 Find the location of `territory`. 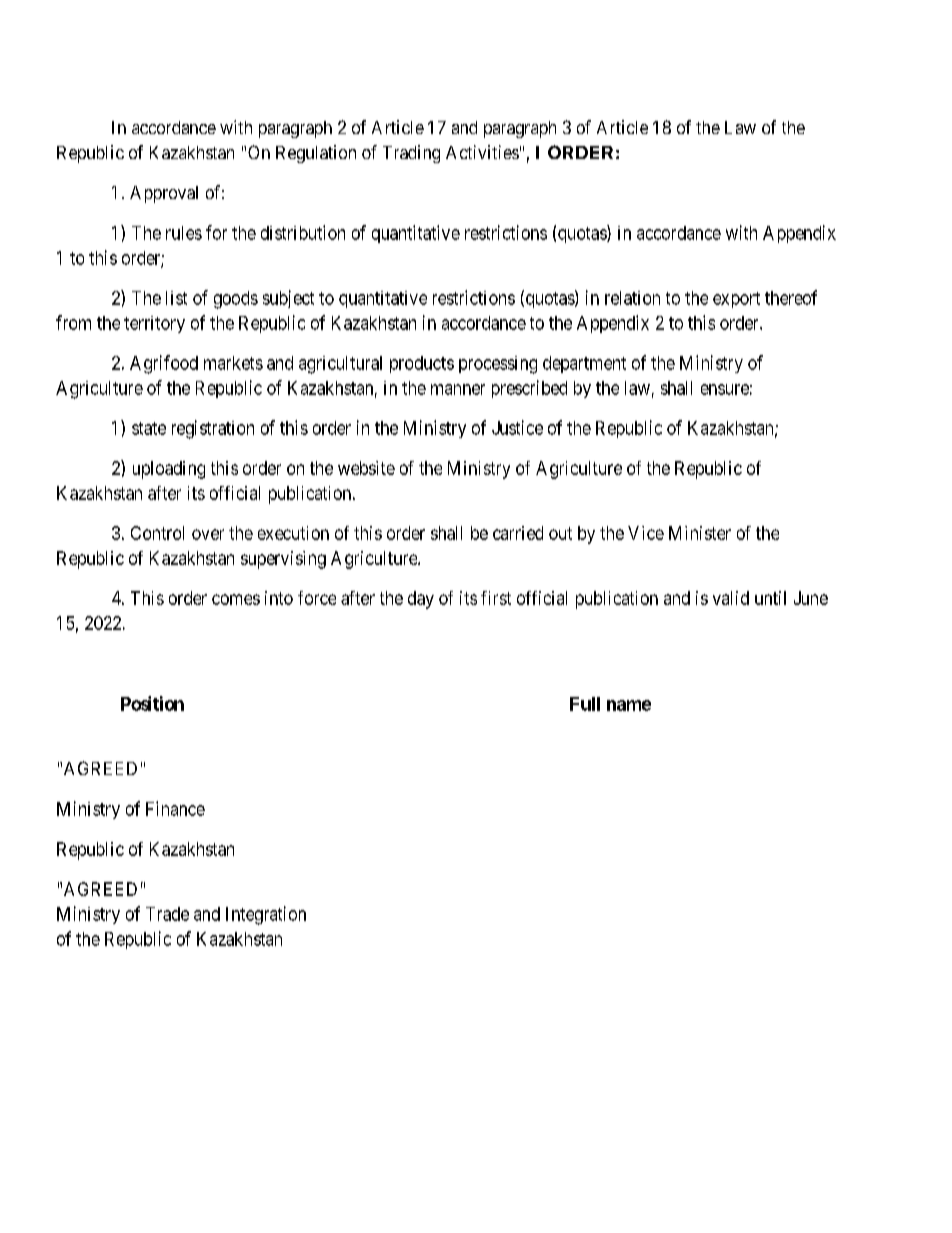

territory is located at coordinates (154, 324).
